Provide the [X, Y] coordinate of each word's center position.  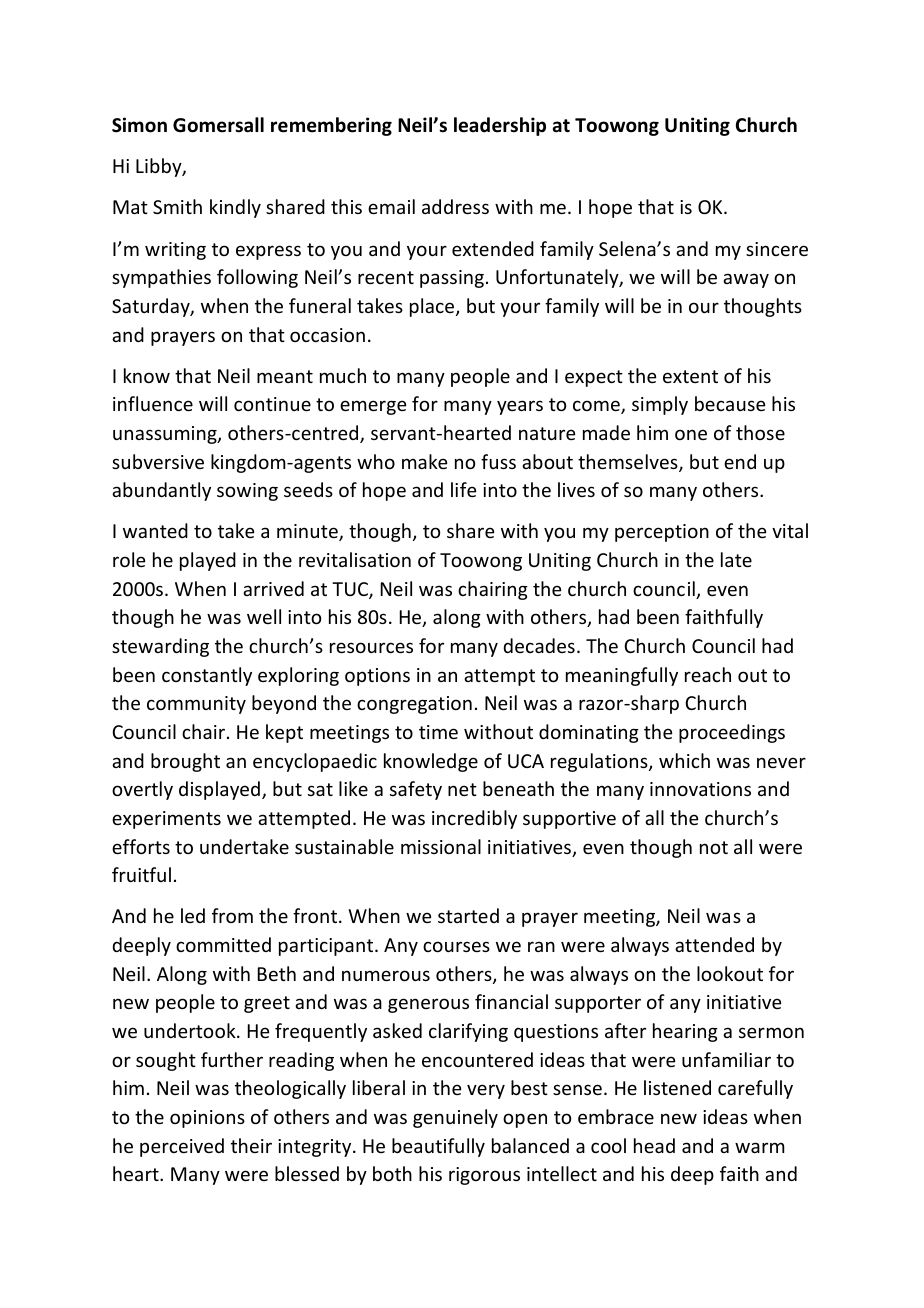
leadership [500, 126]
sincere [777, 249]
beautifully [438, 1147]
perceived [182, 1147]
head [654, 1145]
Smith [177, 206]
